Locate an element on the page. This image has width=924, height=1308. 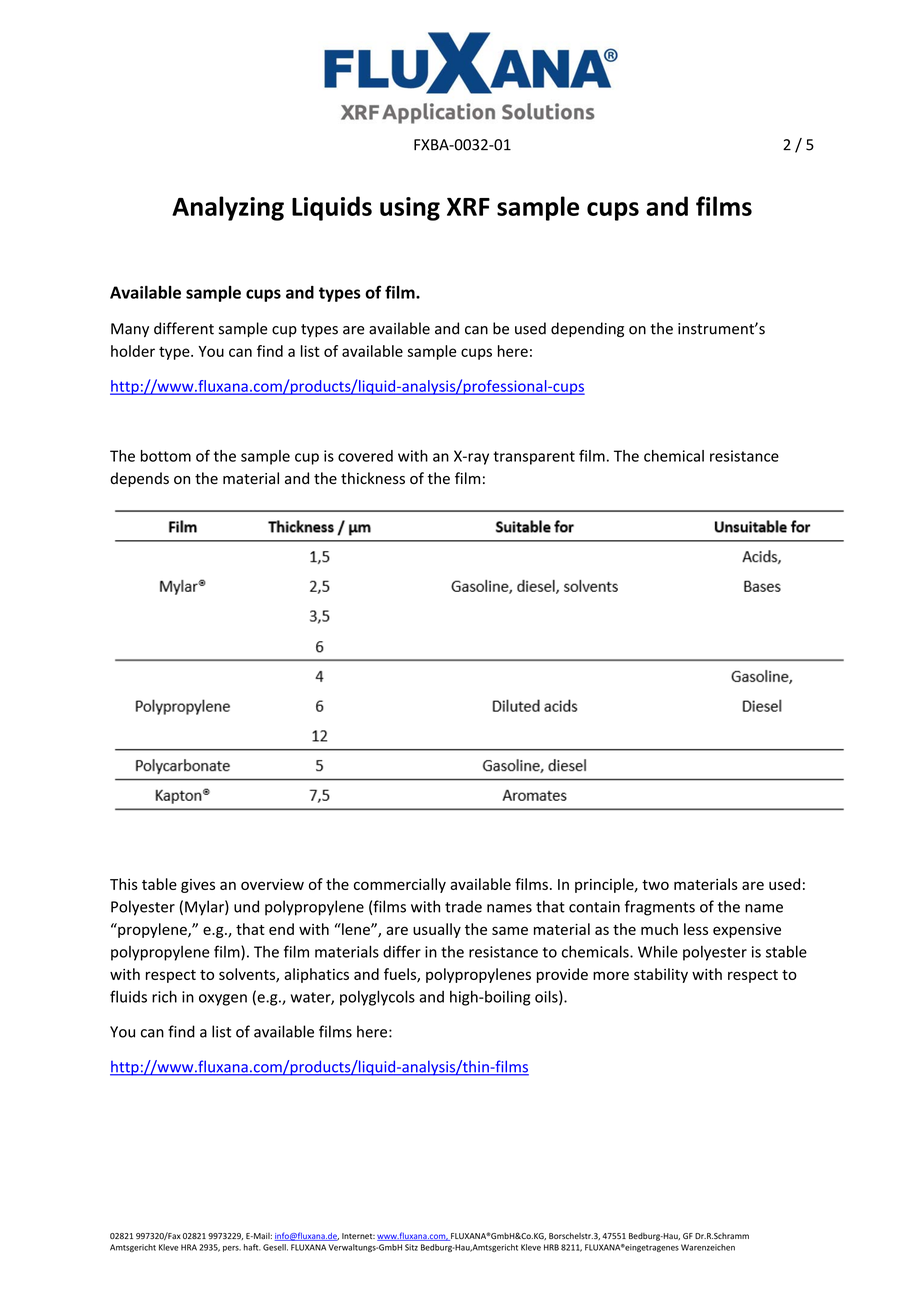
transparent is located at coordinates (534, 458).
